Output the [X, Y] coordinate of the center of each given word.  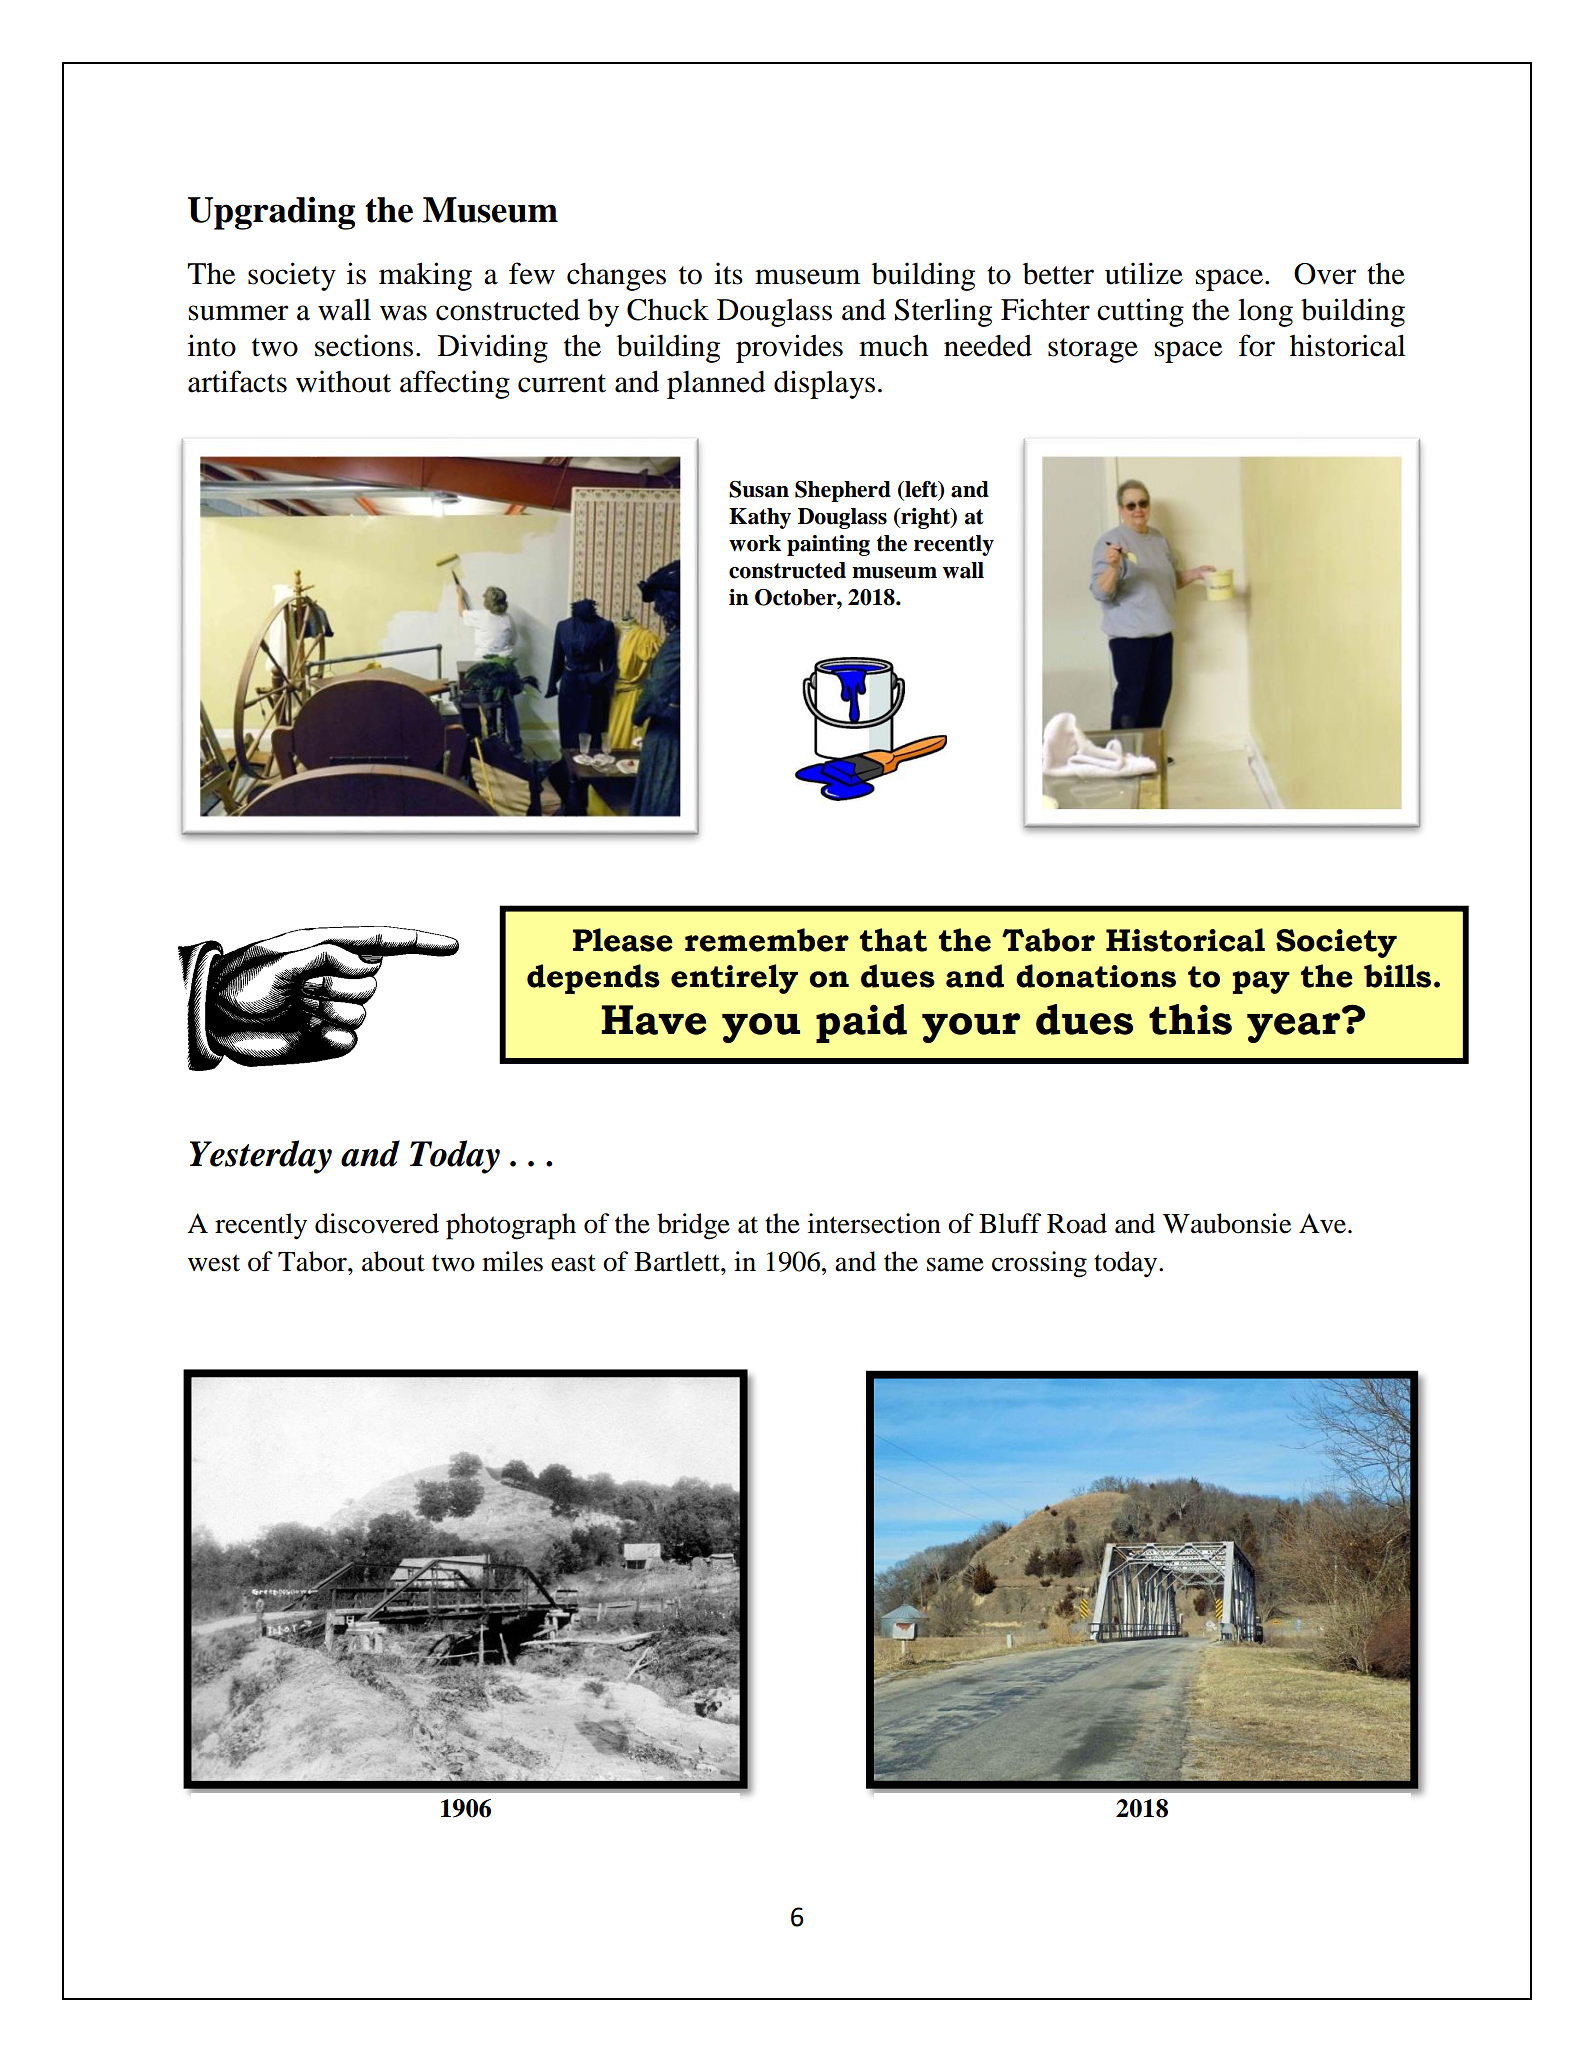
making [425, 276]
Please [623, 940]
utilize [1144, 273]
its [728, 273]
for [1257, 345]
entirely [734, 979]
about [393, 1261]
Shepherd [843, 491]
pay [1261, 982]
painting [828, 545]
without [343, 381]
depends [593, 979]
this [1190, 1019]
